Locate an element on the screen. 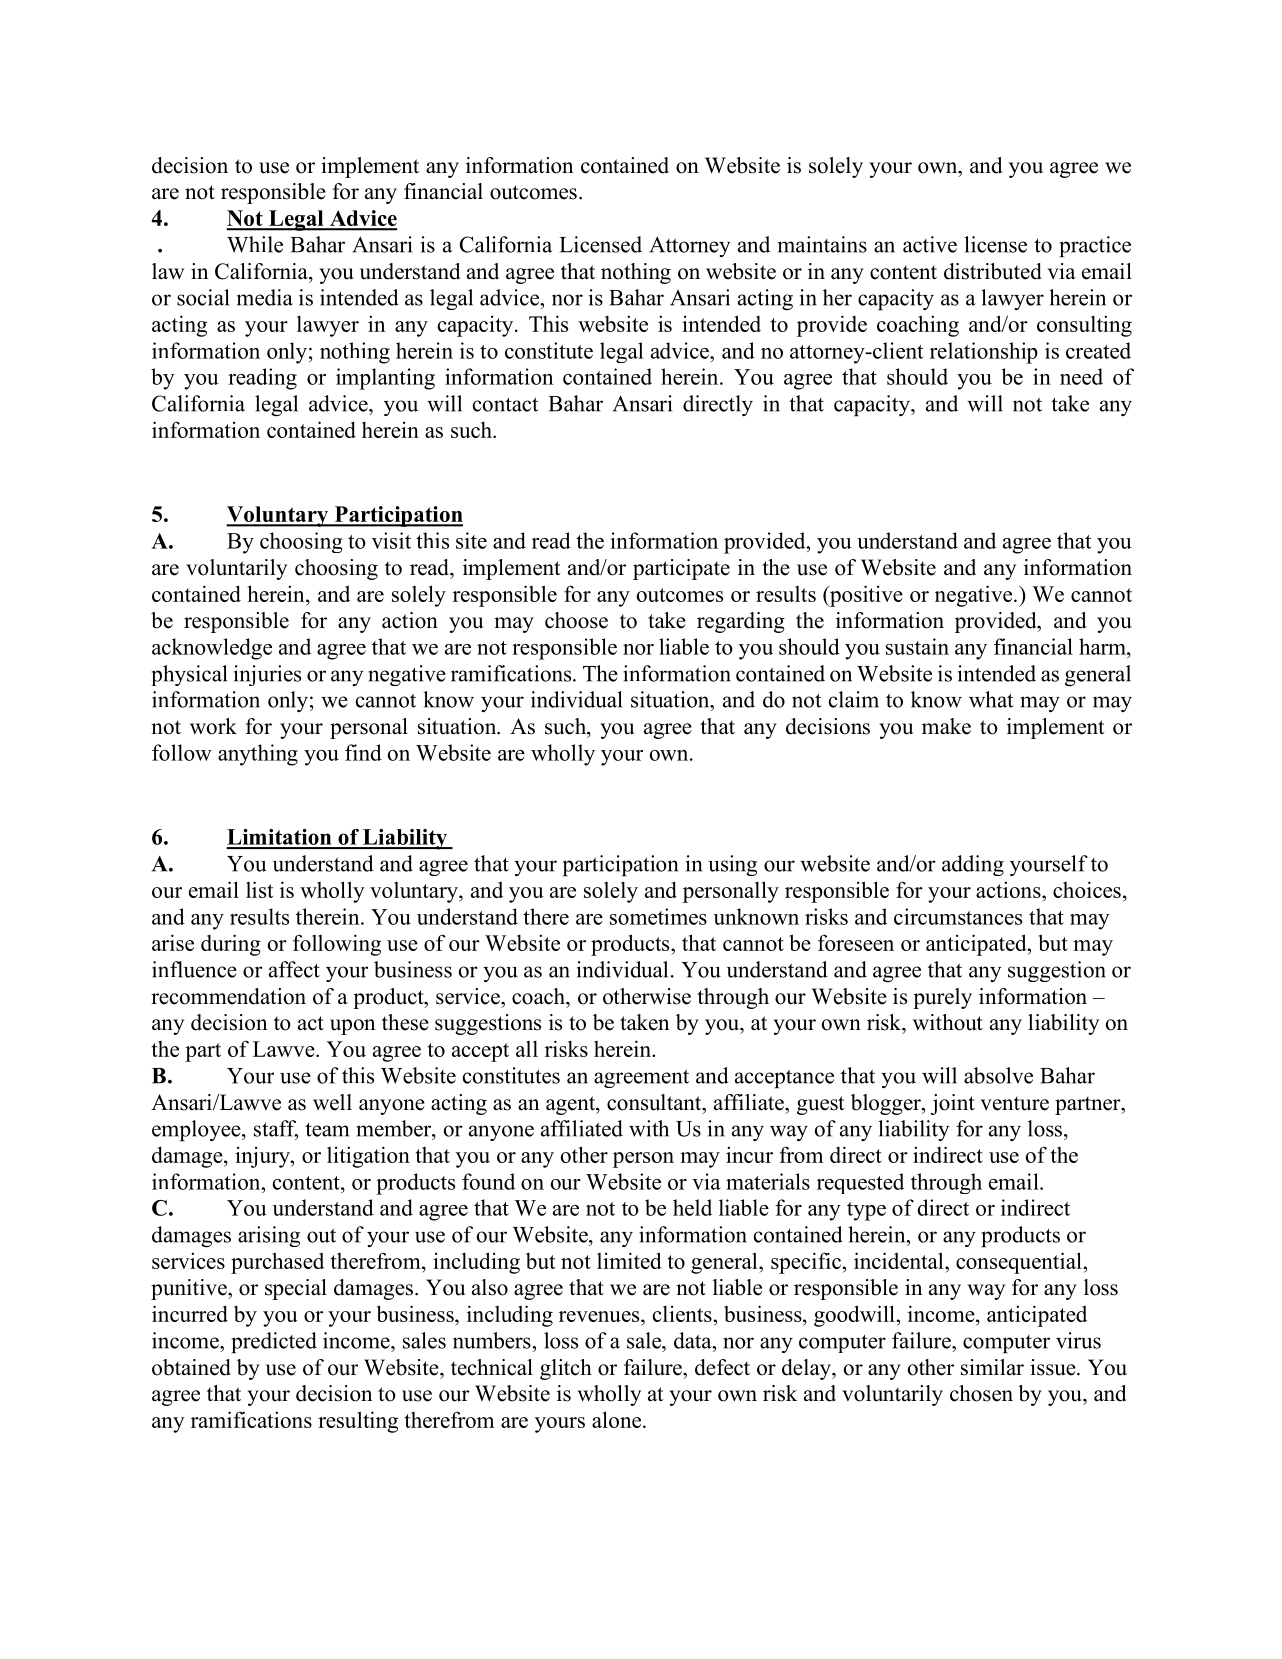  anything is located at coordinates (258, 755).
